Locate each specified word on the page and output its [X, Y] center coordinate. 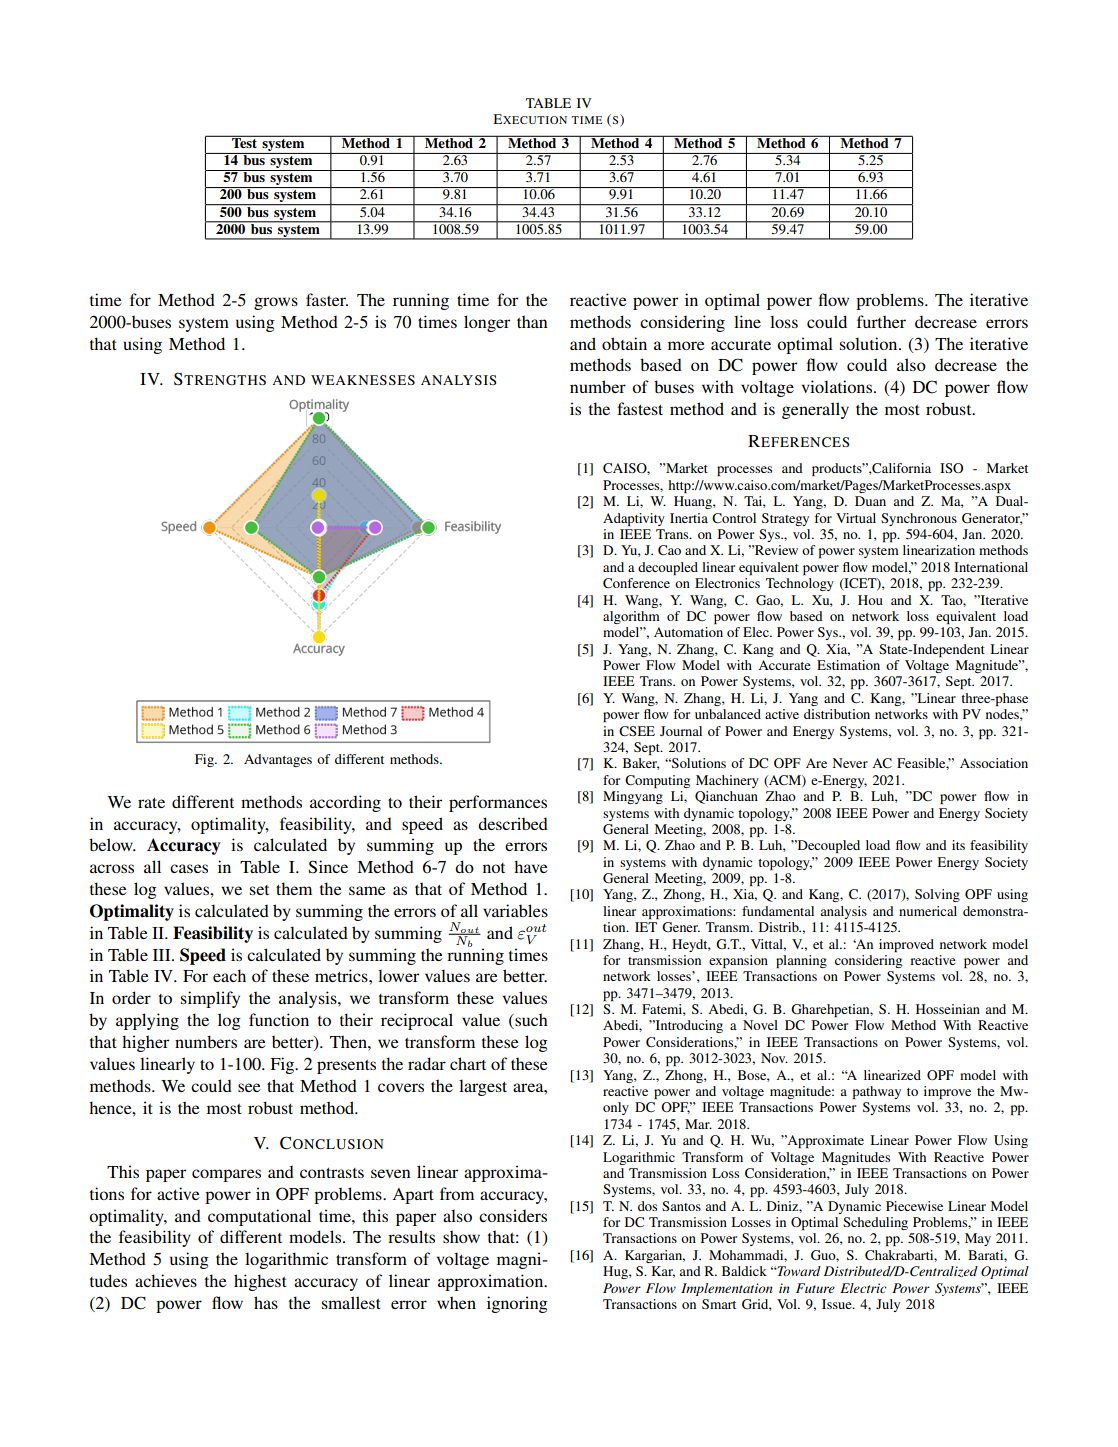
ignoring [517, 1304]
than [532, 321]
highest [260, 1282]
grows [276, 303]
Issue [838, 1304]
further [881, 321]
